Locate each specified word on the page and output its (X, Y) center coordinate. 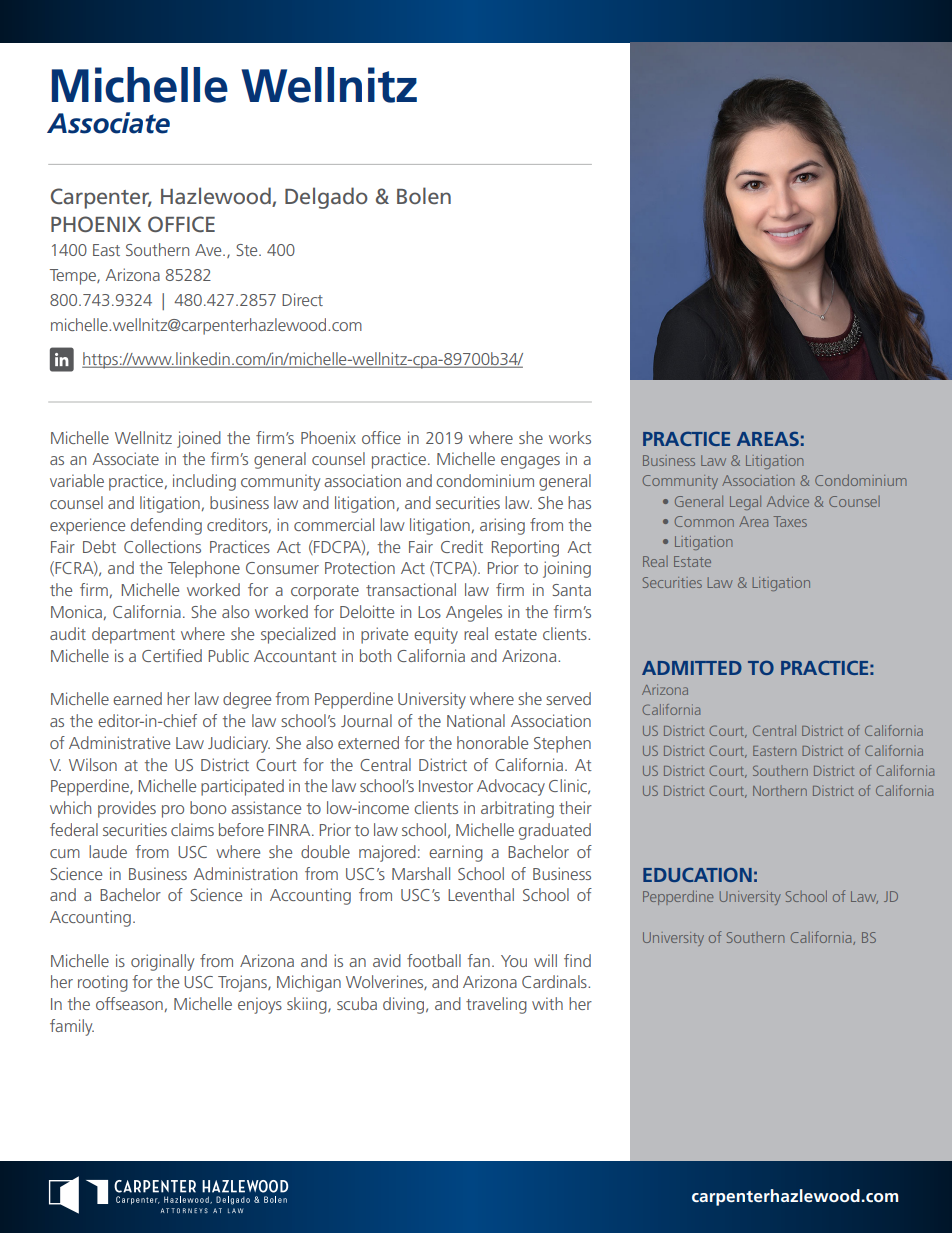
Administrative (119, 742)
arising (502, 526)
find (577, 960)
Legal (745, 502)
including (204, 482)
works (570, 437)
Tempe (74, 277)
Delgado (326, 198)
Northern (780, 790)
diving (405, 1005)
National (476, 720)
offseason (129, 1003)
